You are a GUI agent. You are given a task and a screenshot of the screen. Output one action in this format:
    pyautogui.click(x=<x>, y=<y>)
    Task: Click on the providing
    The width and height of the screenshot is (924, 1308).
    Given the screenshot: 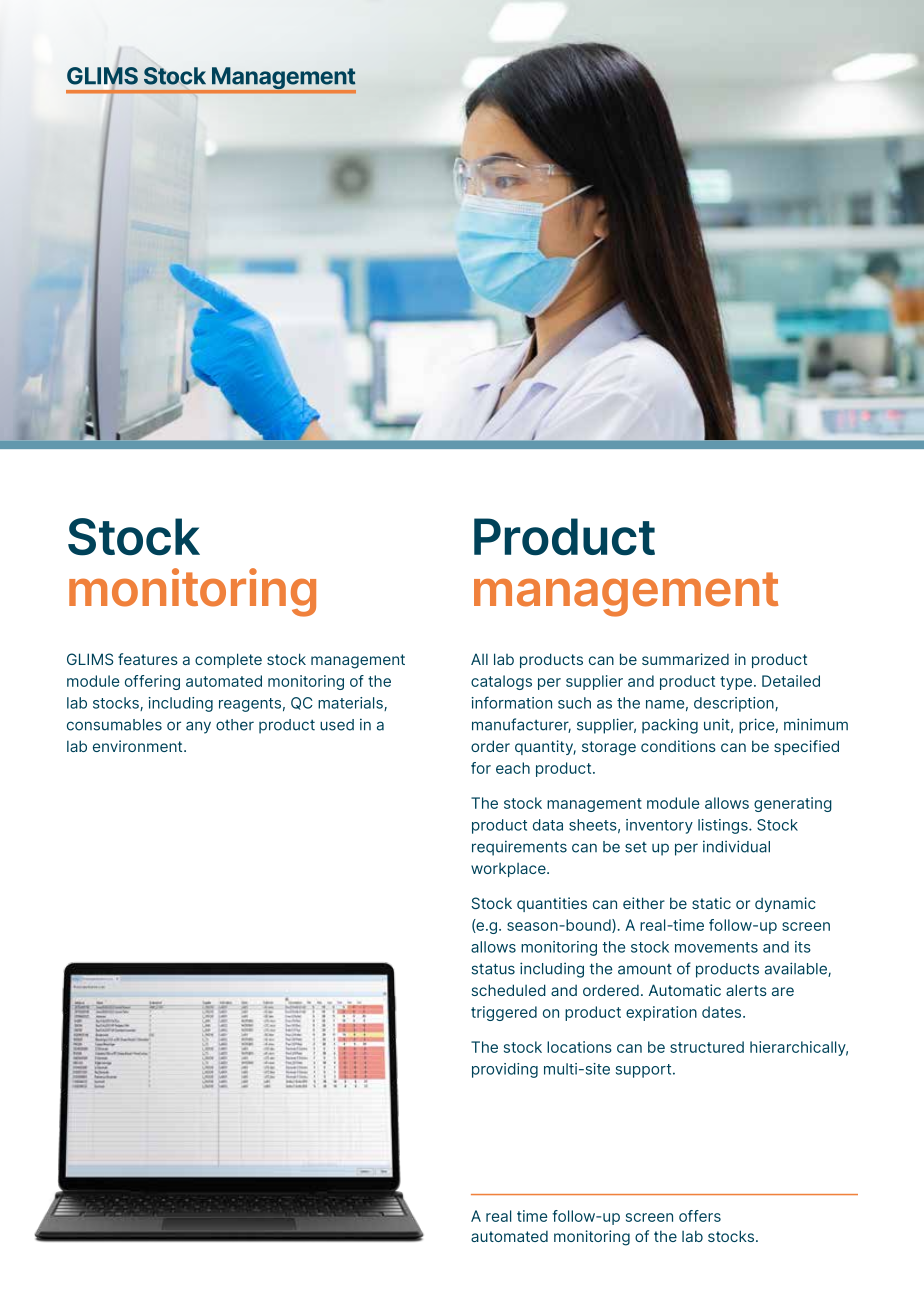 What is the action you would take?
    pyautogui.click(x=505, y=1070)
